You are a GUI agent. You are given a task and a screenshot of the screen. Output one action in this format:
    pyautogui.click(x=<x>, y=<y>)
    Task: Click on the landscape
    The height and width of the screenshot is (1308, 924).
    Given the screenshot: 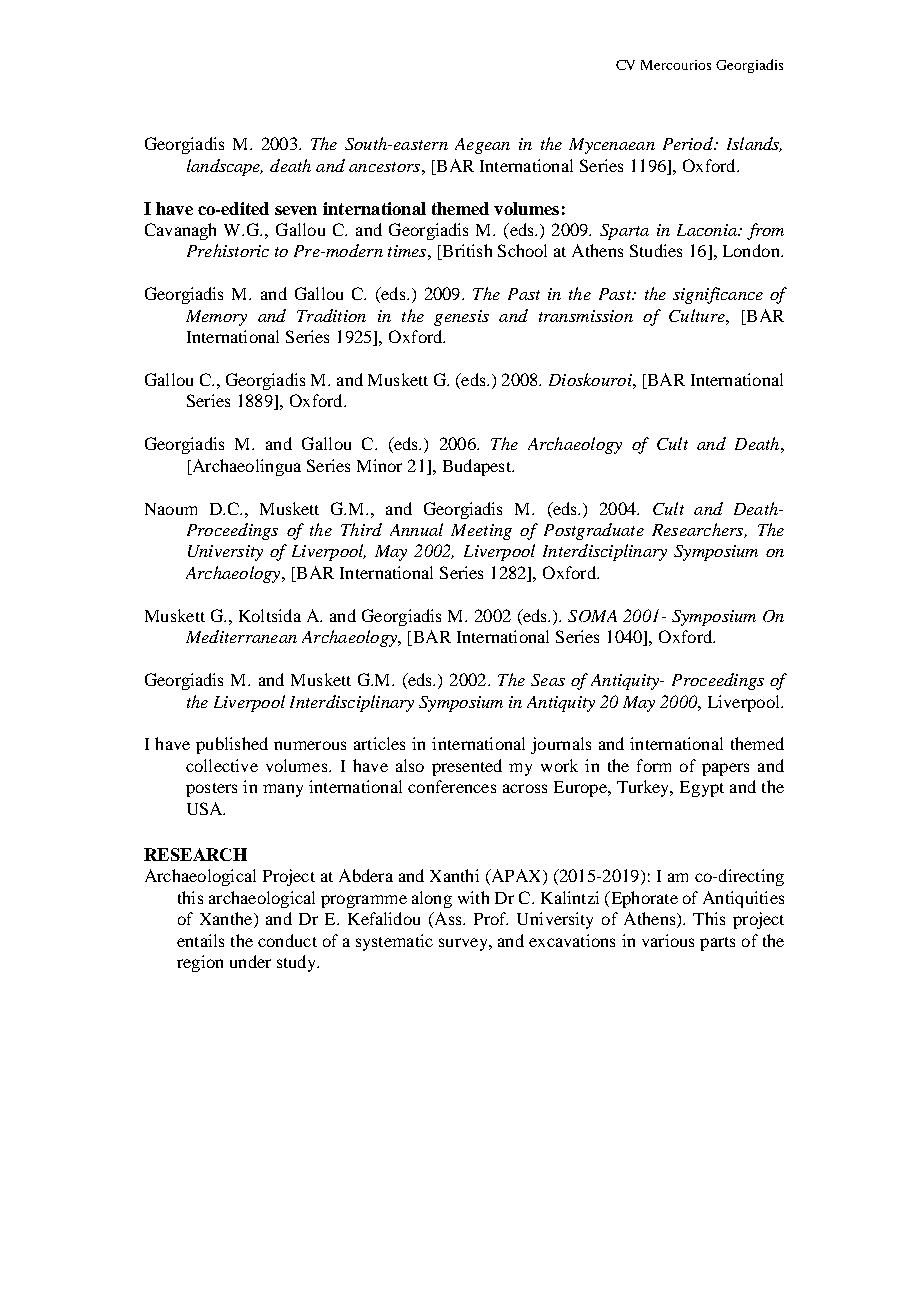 What is the action you would take?
    pyautogui.click(x=225, y=167)
